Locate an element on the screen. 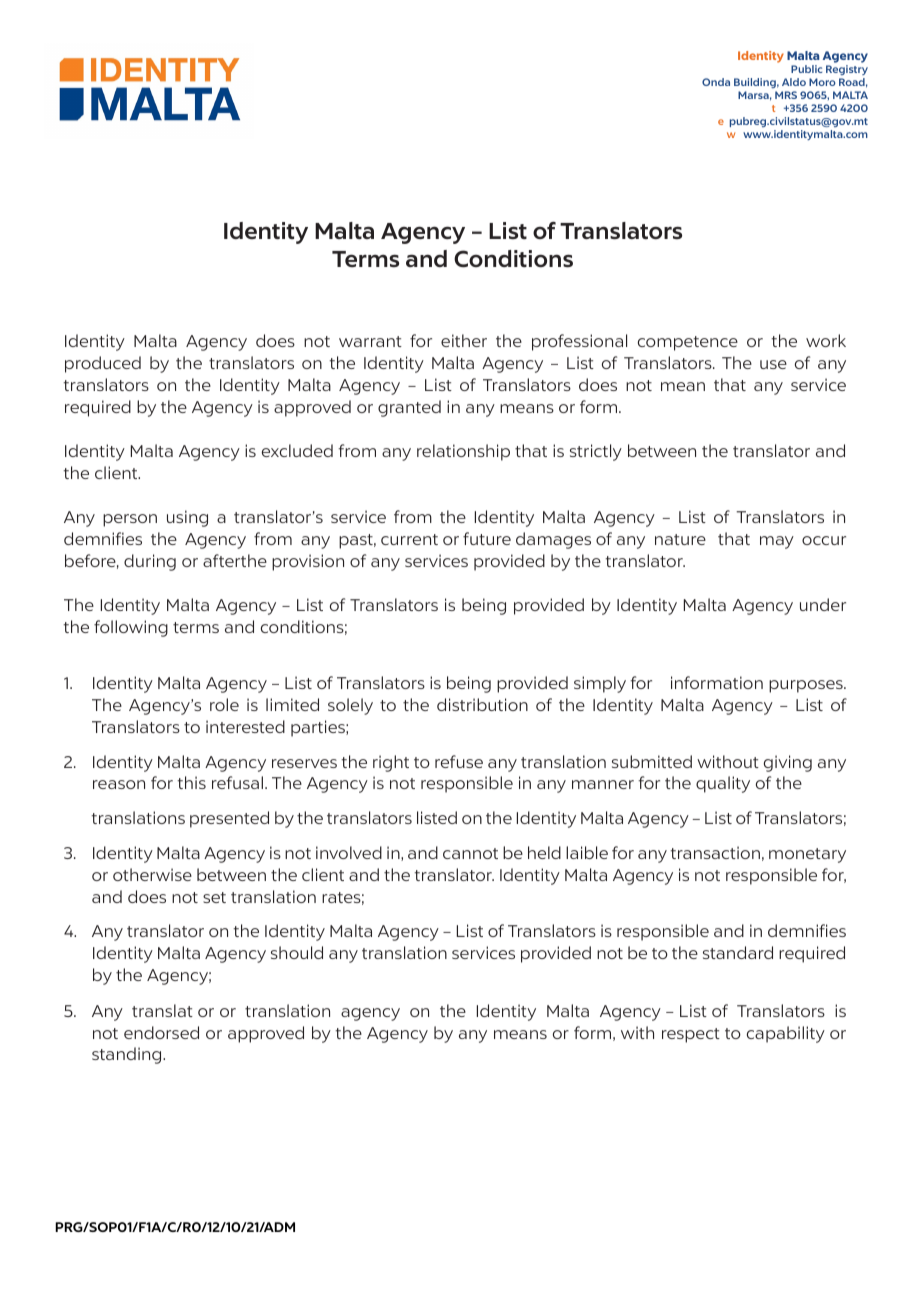  endorsed is located at coordinates (161, 1032).
